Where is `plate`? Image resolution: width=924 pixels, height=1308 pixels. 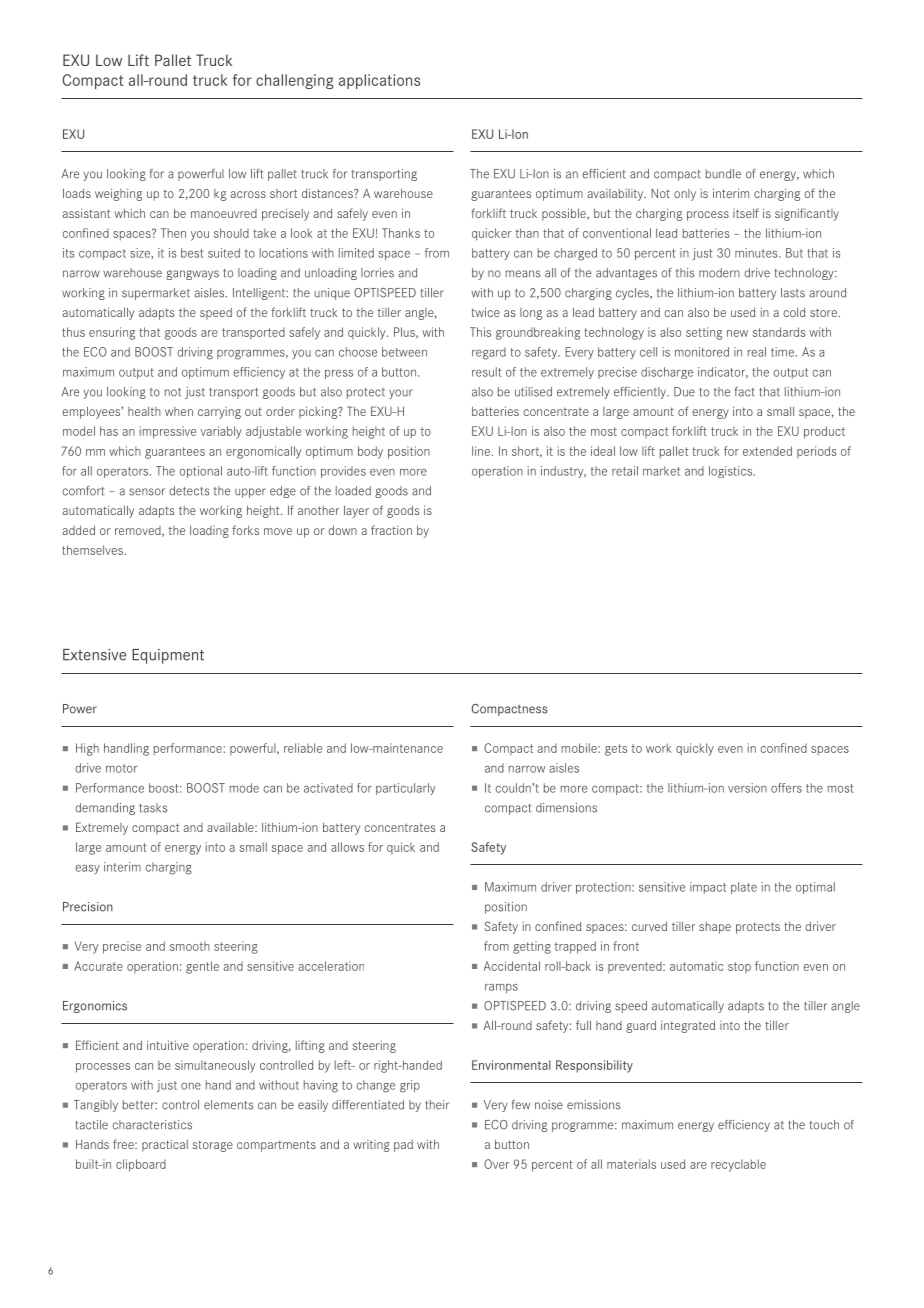
plate is located at coordinates (744, 888).
